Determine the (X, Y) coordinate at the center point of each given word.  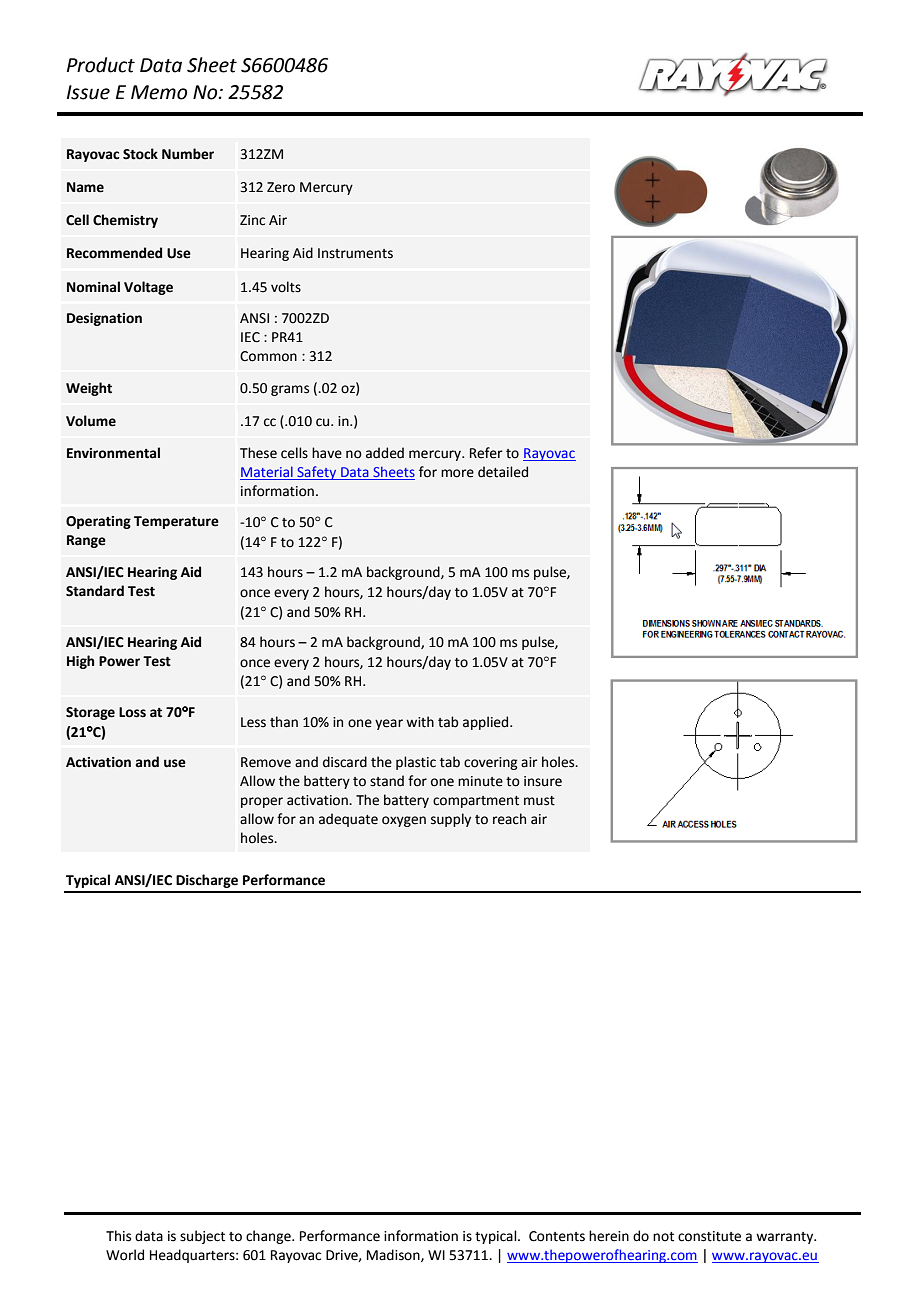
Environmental (113, 453)
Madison (394, 1255)
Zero (281, 187)
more (457, 473)
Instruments (355, 253)
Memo (159, 92)
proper (262, 802)
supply (451, 820)
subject (202, 1237)
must (539, 801)
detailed (503, 472)
